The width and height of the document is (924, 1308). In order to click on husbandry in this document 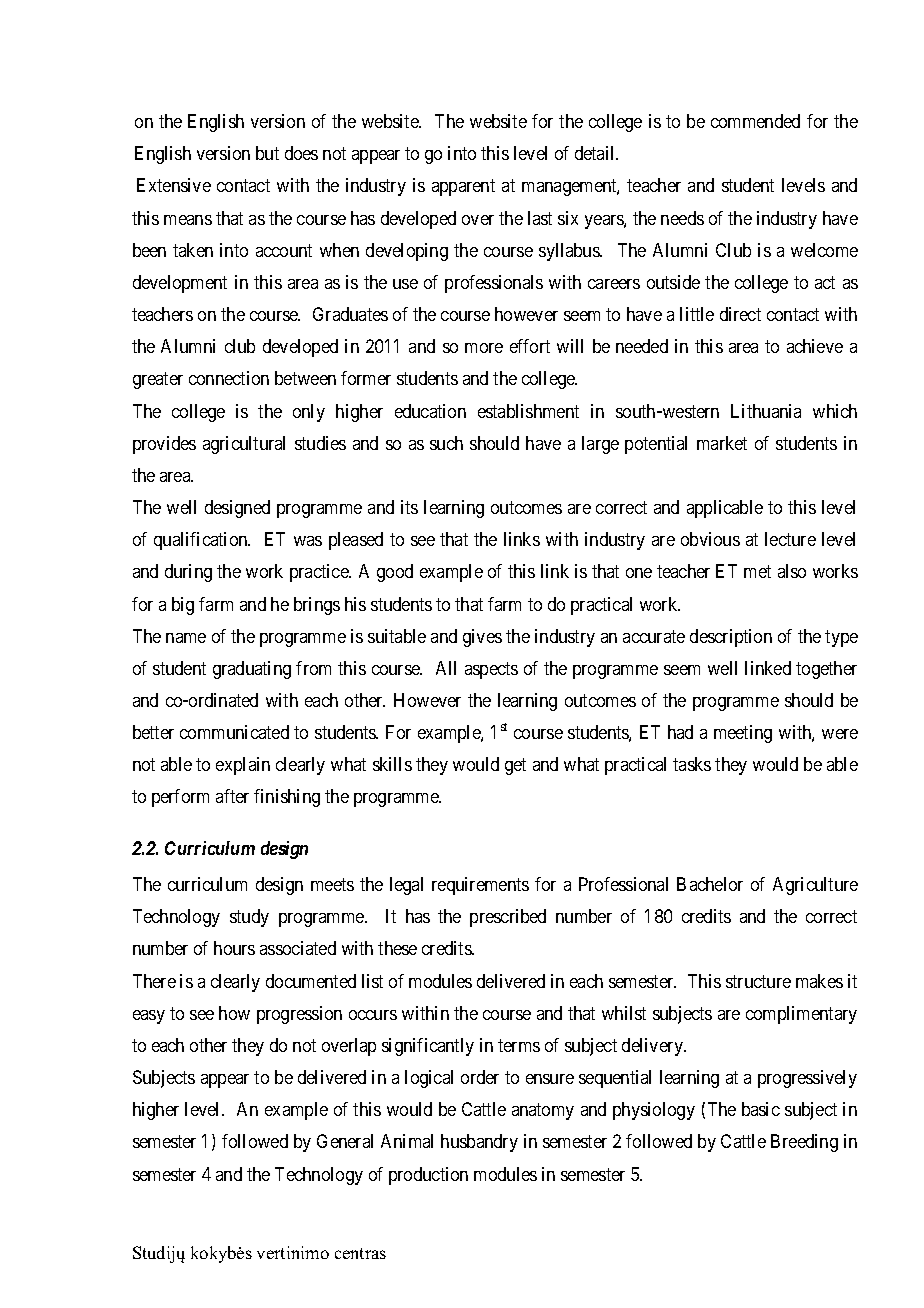, I will do `click(479, 1143)`.
